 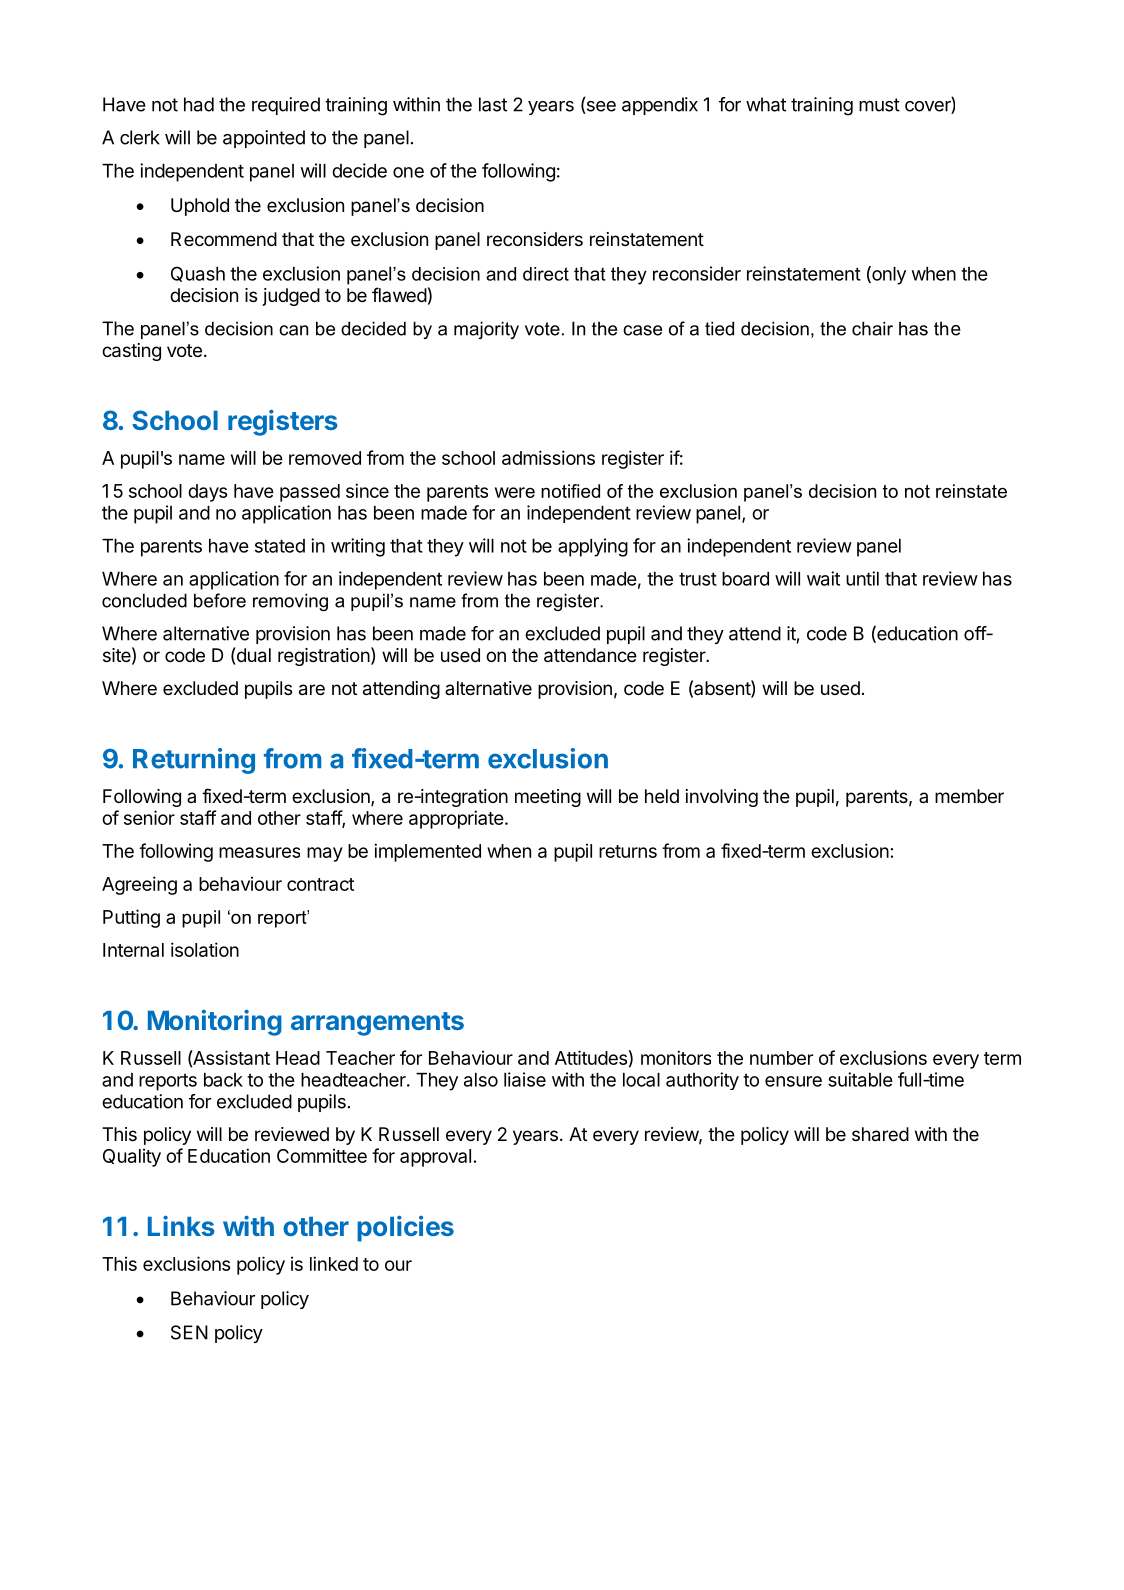 I want to click on chair, so click(x=872, y=328).
